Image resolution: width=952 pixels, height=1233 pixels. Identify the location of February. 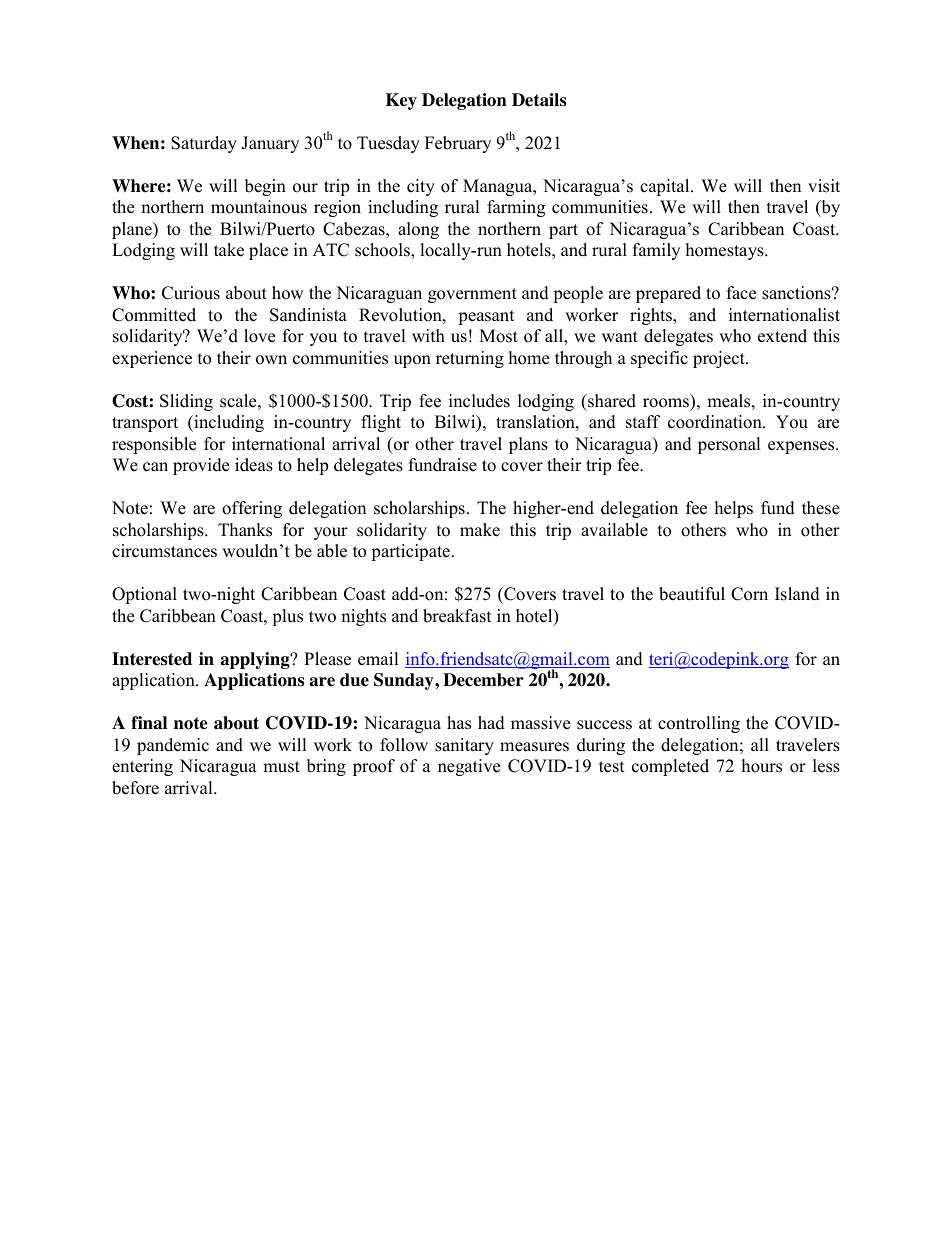
(458, 144).
